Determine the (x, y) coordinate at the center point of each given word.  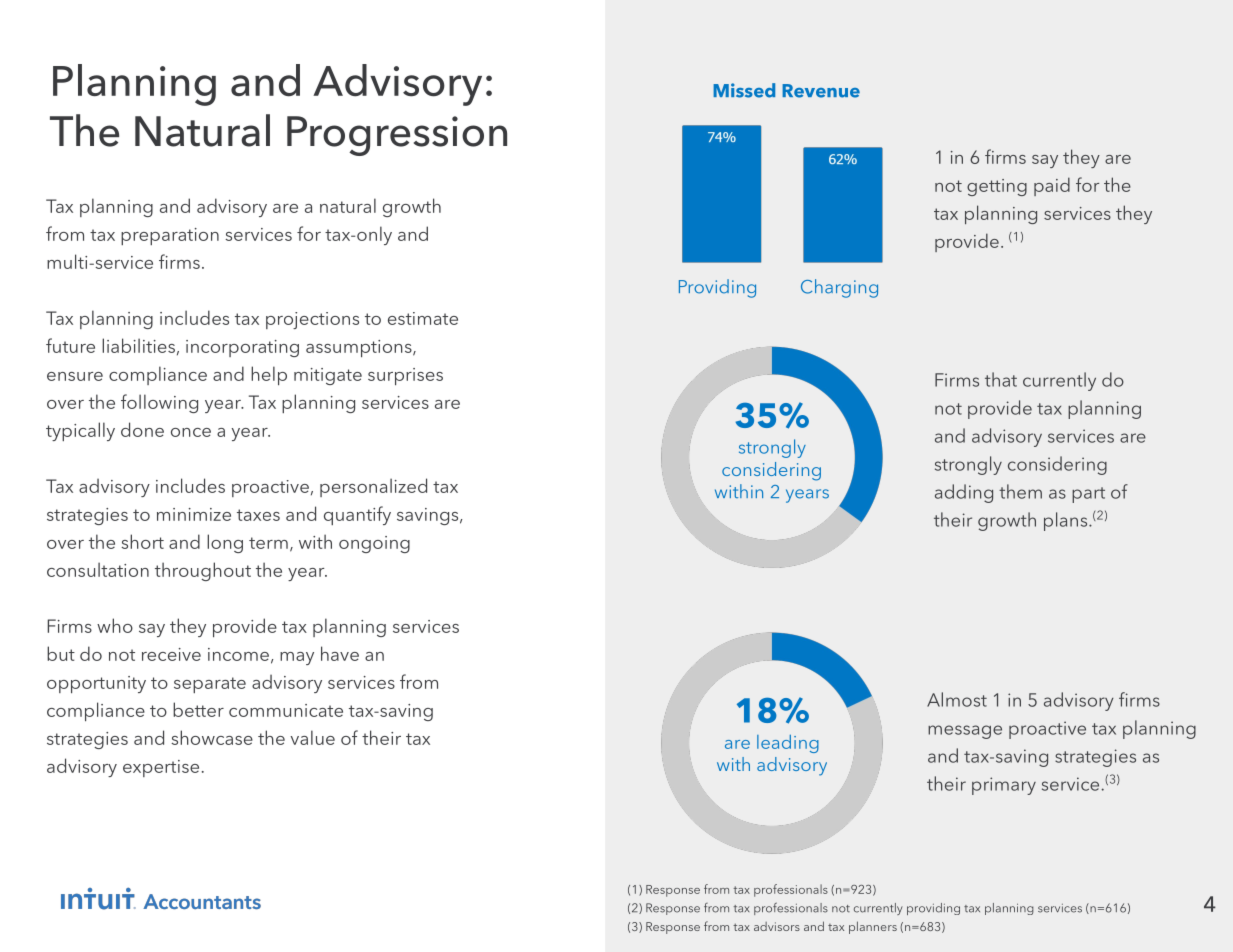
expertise (161, 768)
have (340, 653)
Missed (744, 90)
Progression (397, 136)
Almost (957, 699)
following (159, 403)
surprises (405, 376)
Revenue (821, 91)
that (1001, 379)
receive (171, 654)
